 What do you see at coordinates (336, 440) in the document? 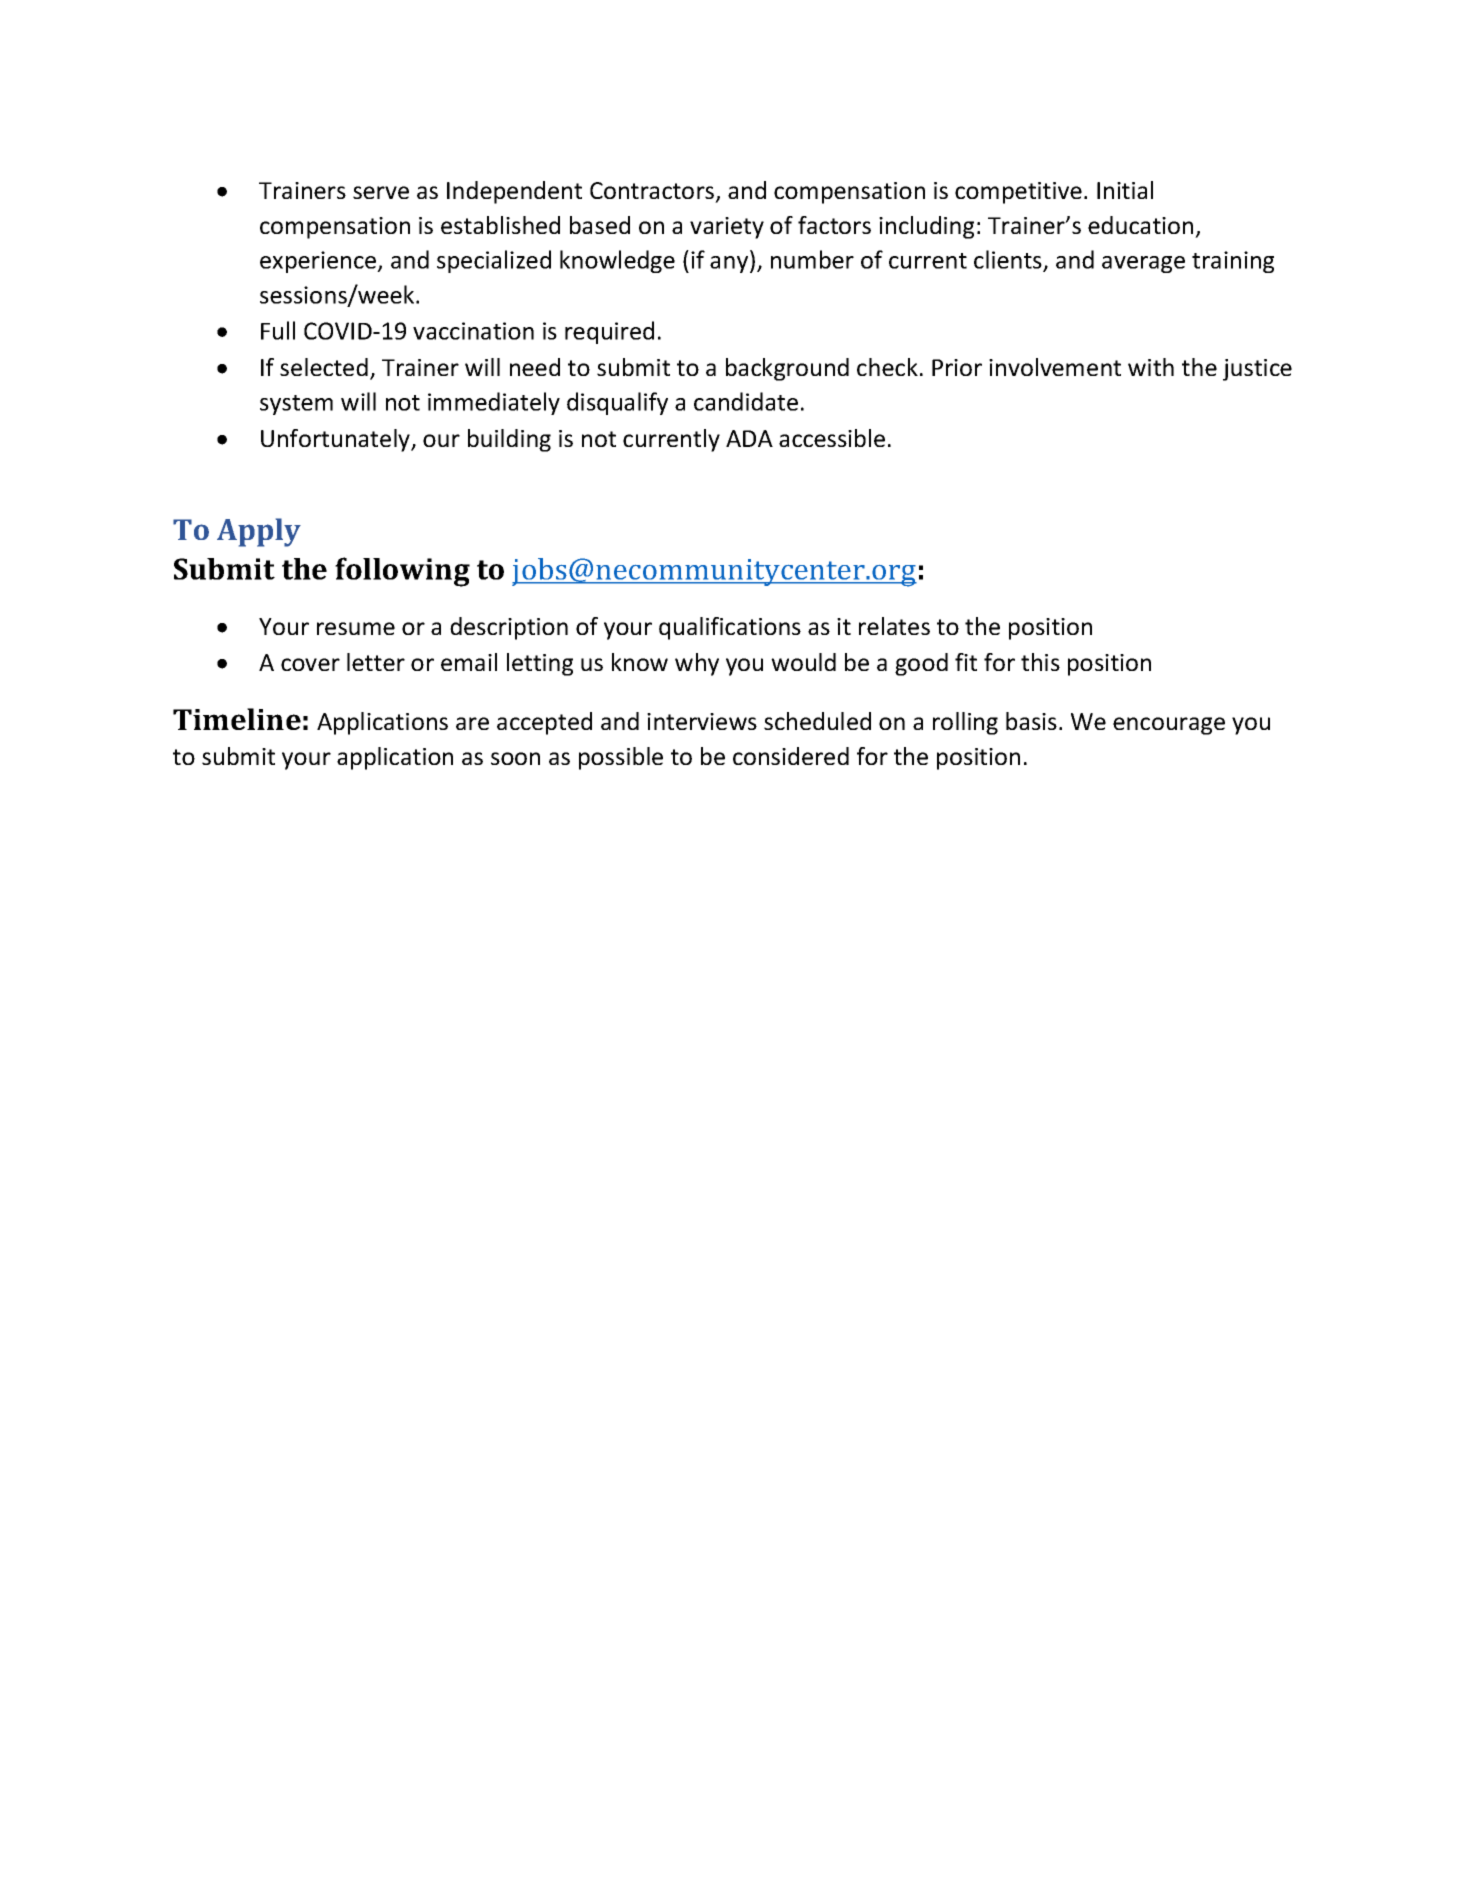
I see `Unfortunately` at bounding box center [336, 440].
